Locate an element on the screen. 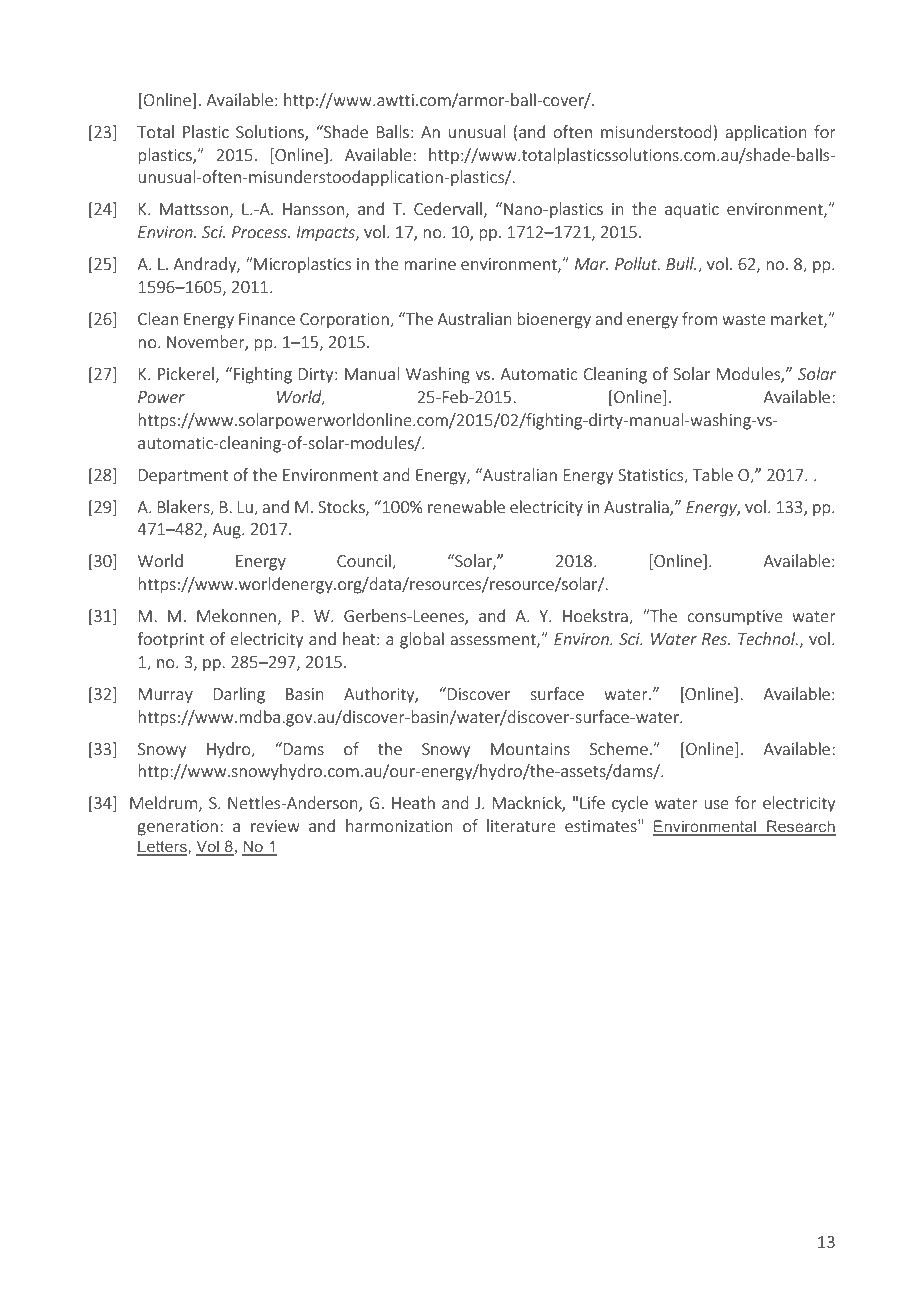 The image size is (924, 1308). Process is located at coordinates (260, 232).
